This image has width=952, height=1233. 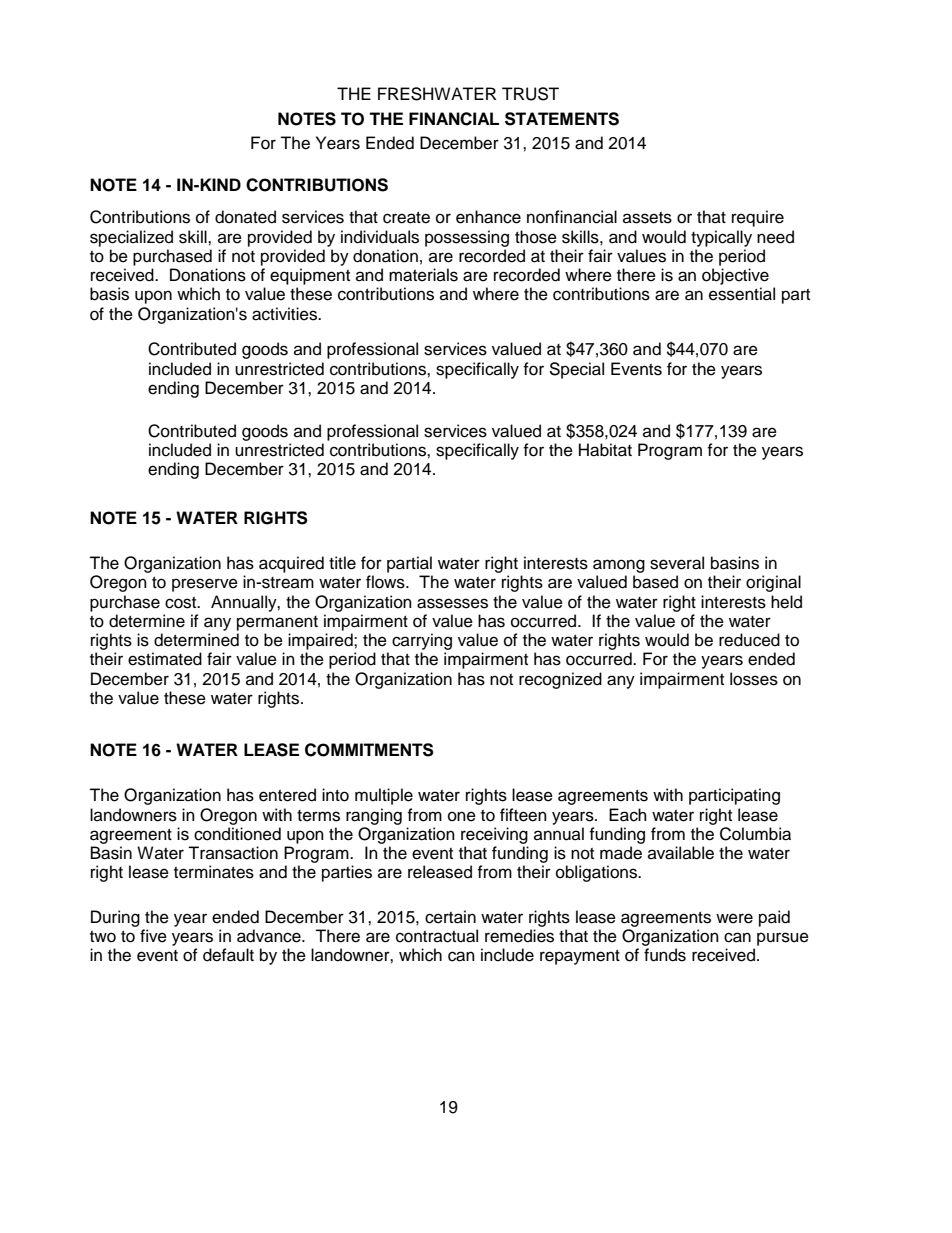 I want to click on STATEMENTS, so click(x=562, y=119).
